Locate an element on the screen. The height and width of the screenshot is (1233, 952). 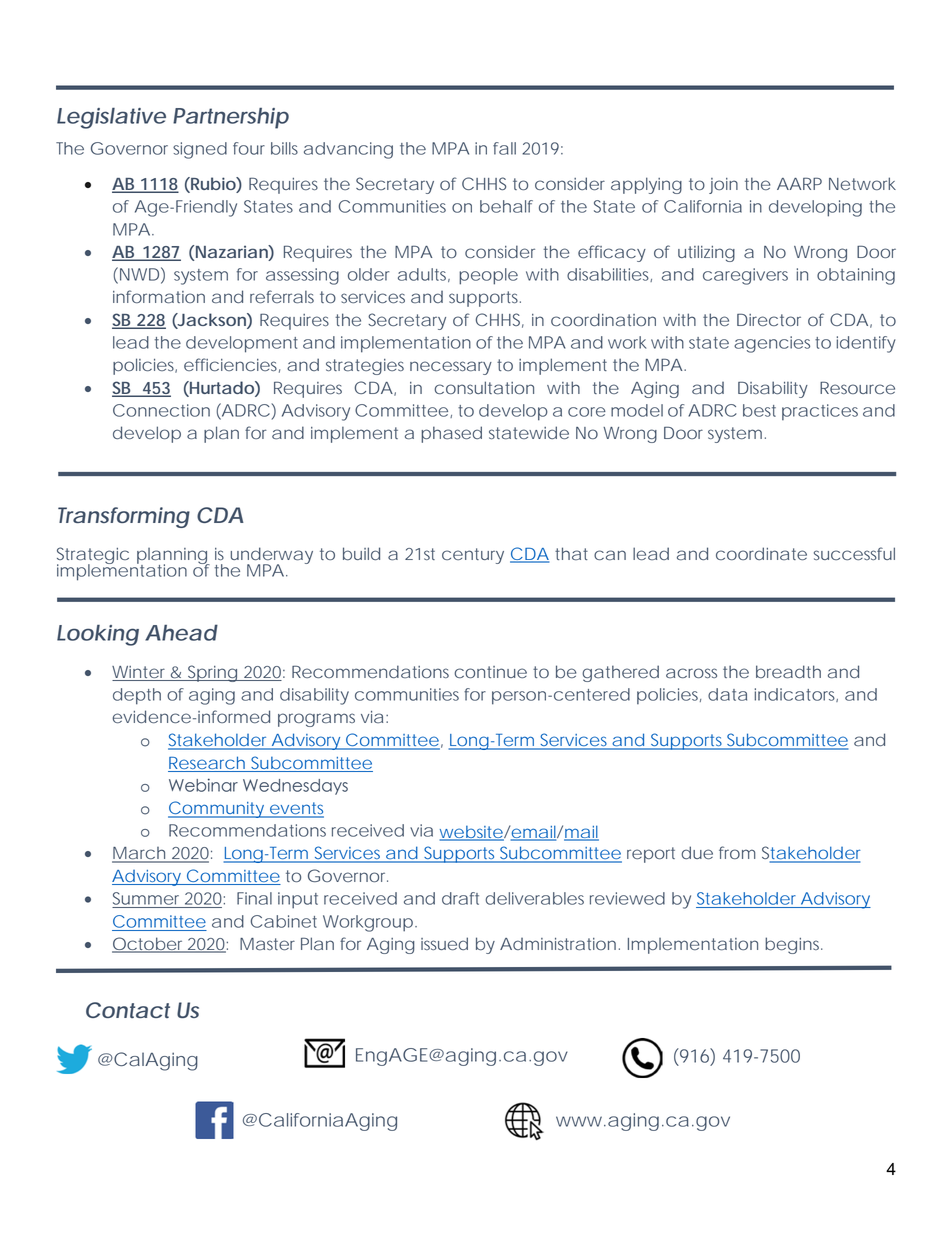
fall is located at coordinates (504, 148).
